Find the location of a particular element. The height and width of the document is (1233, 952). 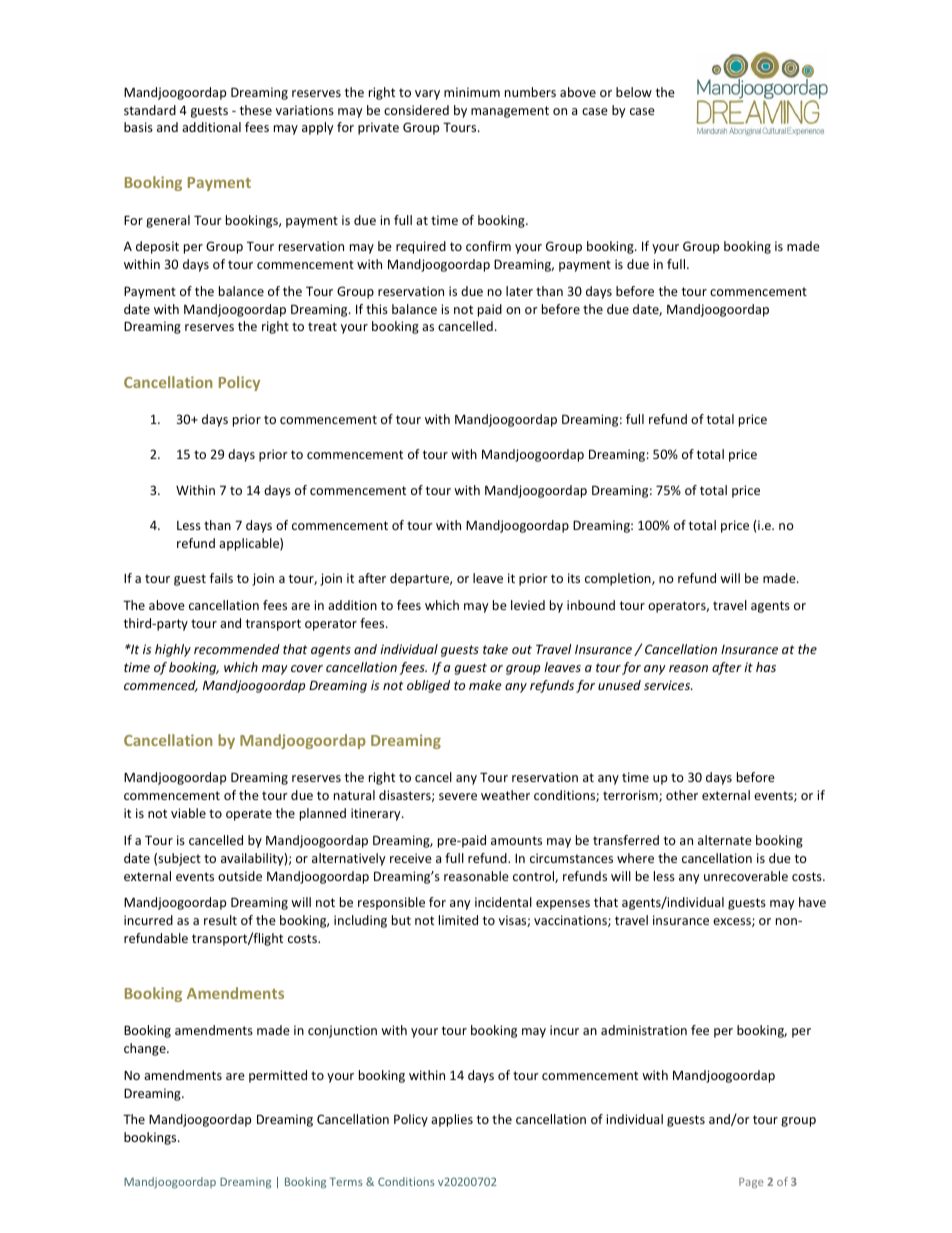

later is located at coordinates (519, 291).
